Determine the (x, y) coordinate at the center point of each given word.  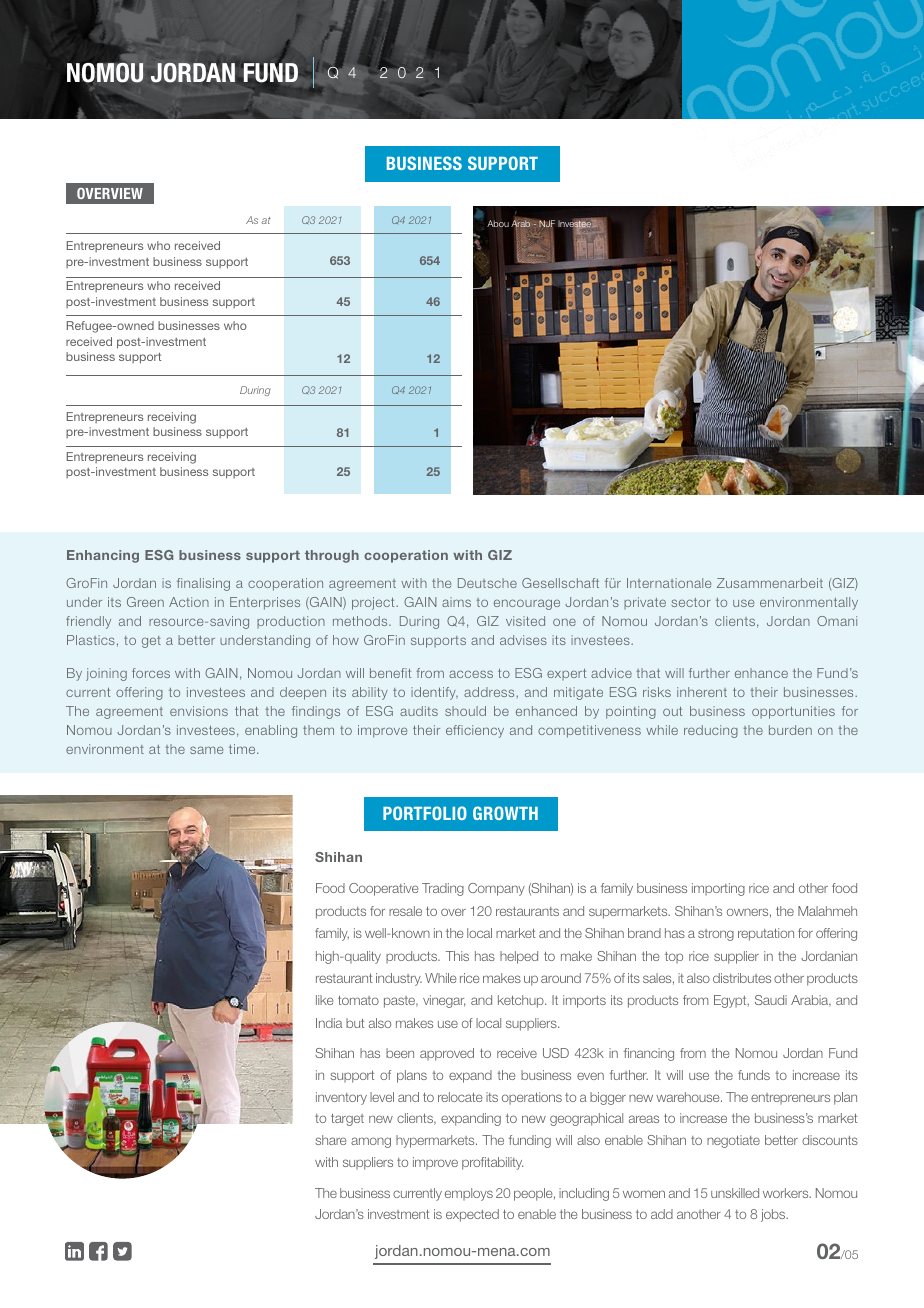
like (324, 1000)
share (330, 1140)
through (332, 556)
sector (691, 602)
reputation (766, 934)
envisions (199, 711)
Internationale (669, 583)
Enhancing (103, 556)
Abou (498, 223)
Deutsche (487, 583)
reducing (711, 731)
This (457, 956)
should (465, 711)
